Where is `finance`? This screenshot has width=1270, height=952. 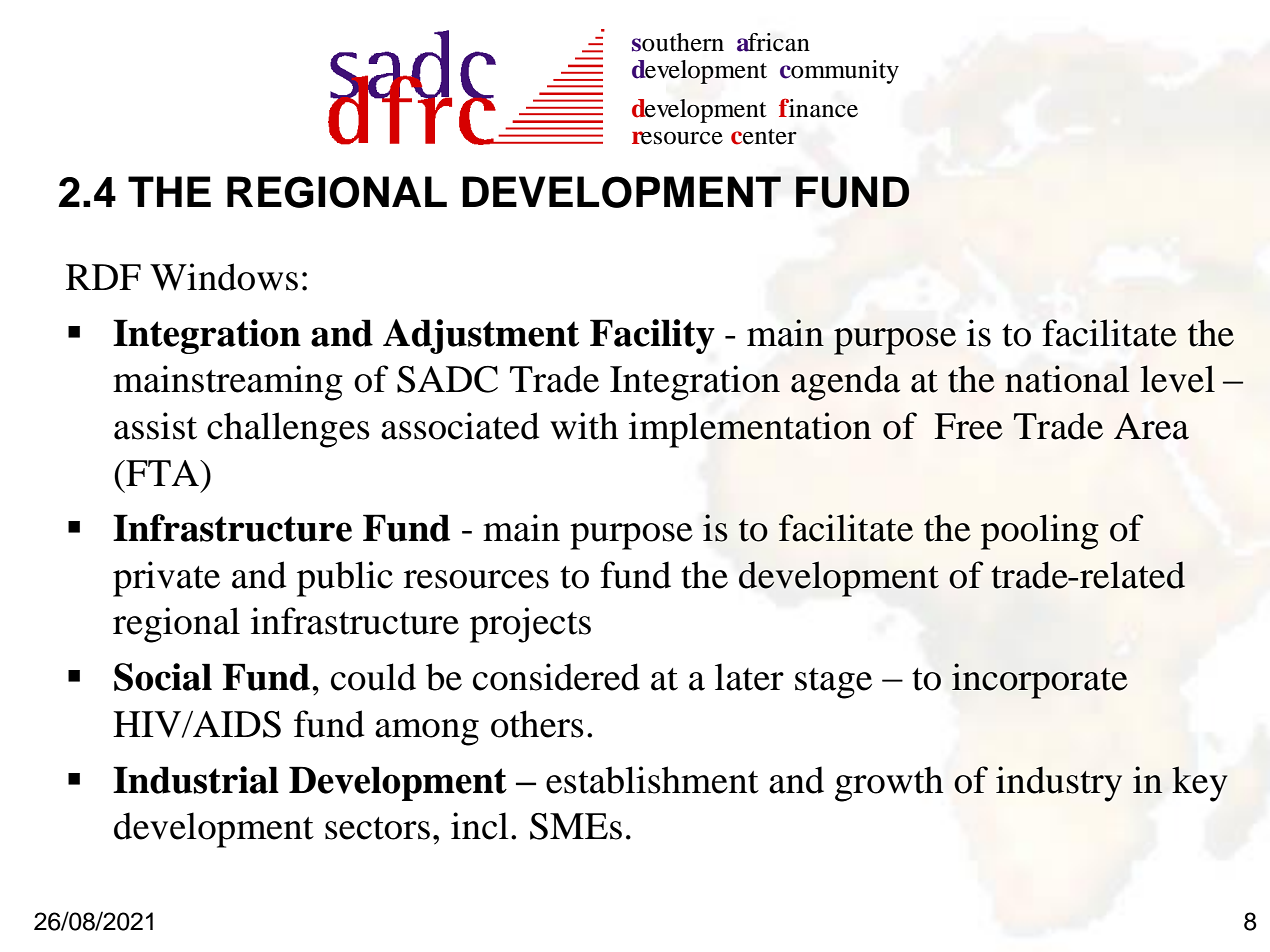
finance is located at coordinates (818, 108).
